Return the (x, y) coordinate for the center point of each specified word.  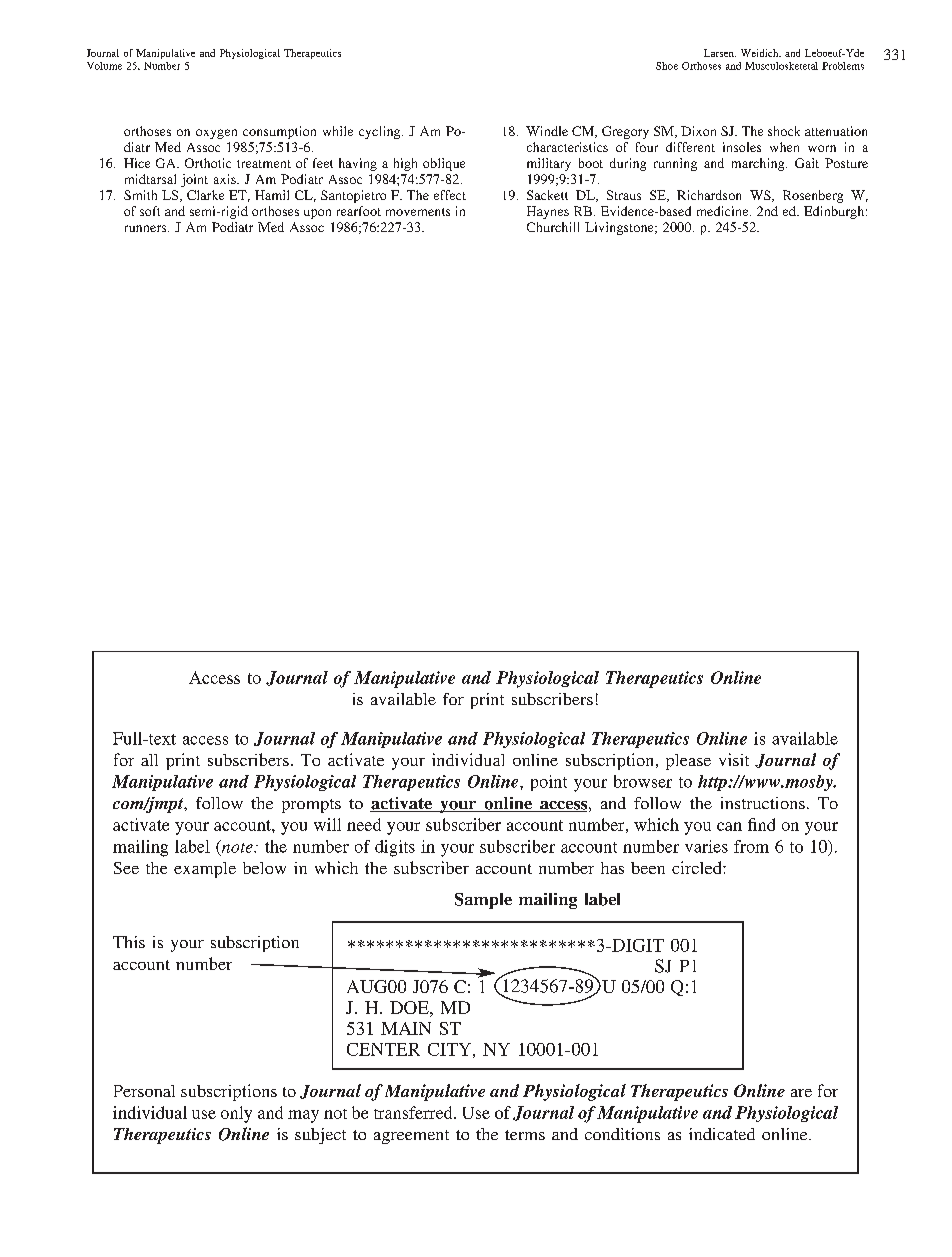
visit (734, 759)
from (751, 846)
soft (150, 211)
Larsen (720, 53)
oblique (444, 164)
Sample (483, 901)
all (149, 760)
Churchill (553, 227)
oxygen (216, 134)
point (549, 783)
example (205, 870)
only (236, 1114)
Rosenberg (813, 196)
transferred (414, 1112)
